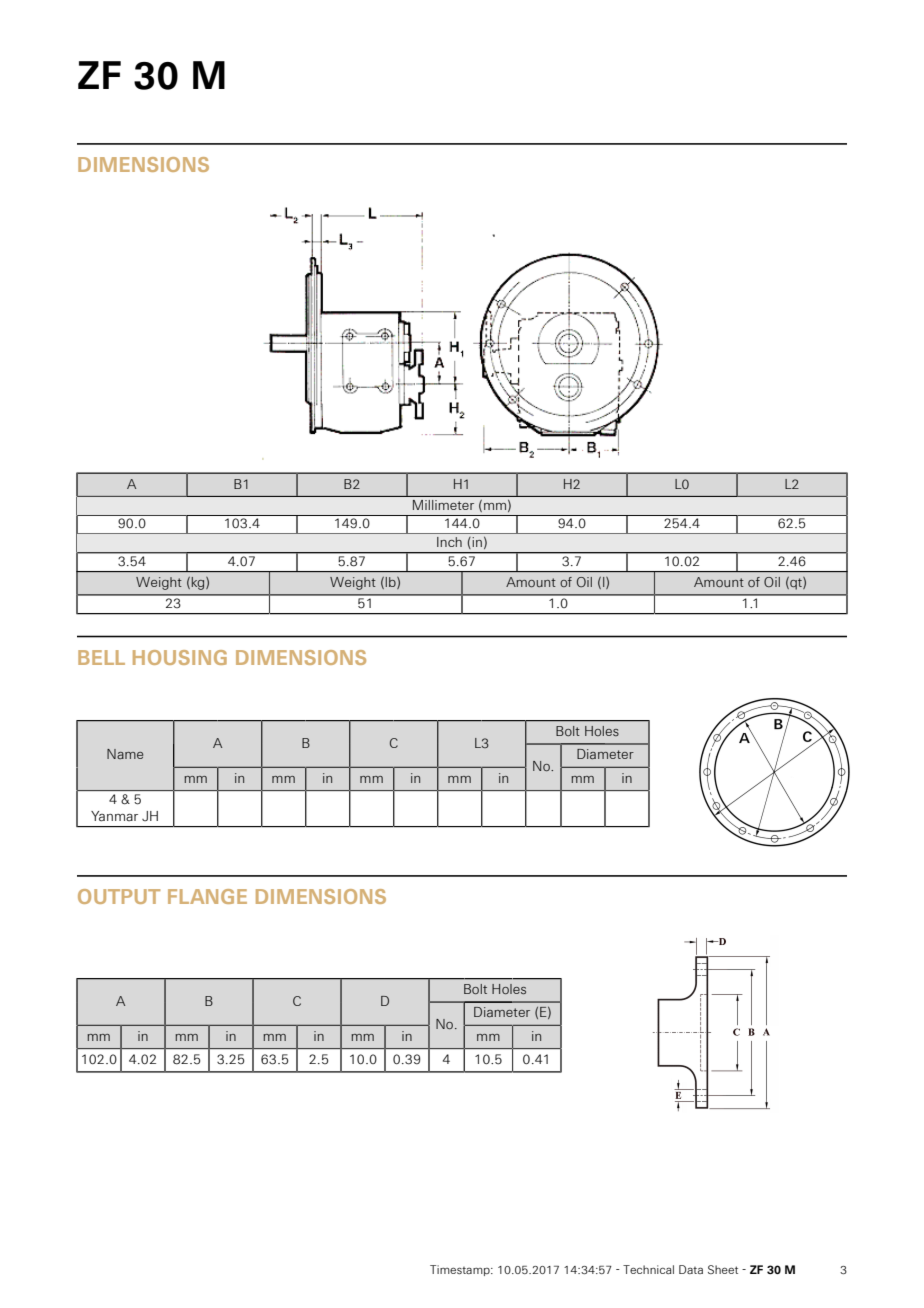 This screenshot has height=1308, width=924. What do you see at coordinates (449, 542) in the screenshot?
I see `Inch` at bounding box center [449, 542].
